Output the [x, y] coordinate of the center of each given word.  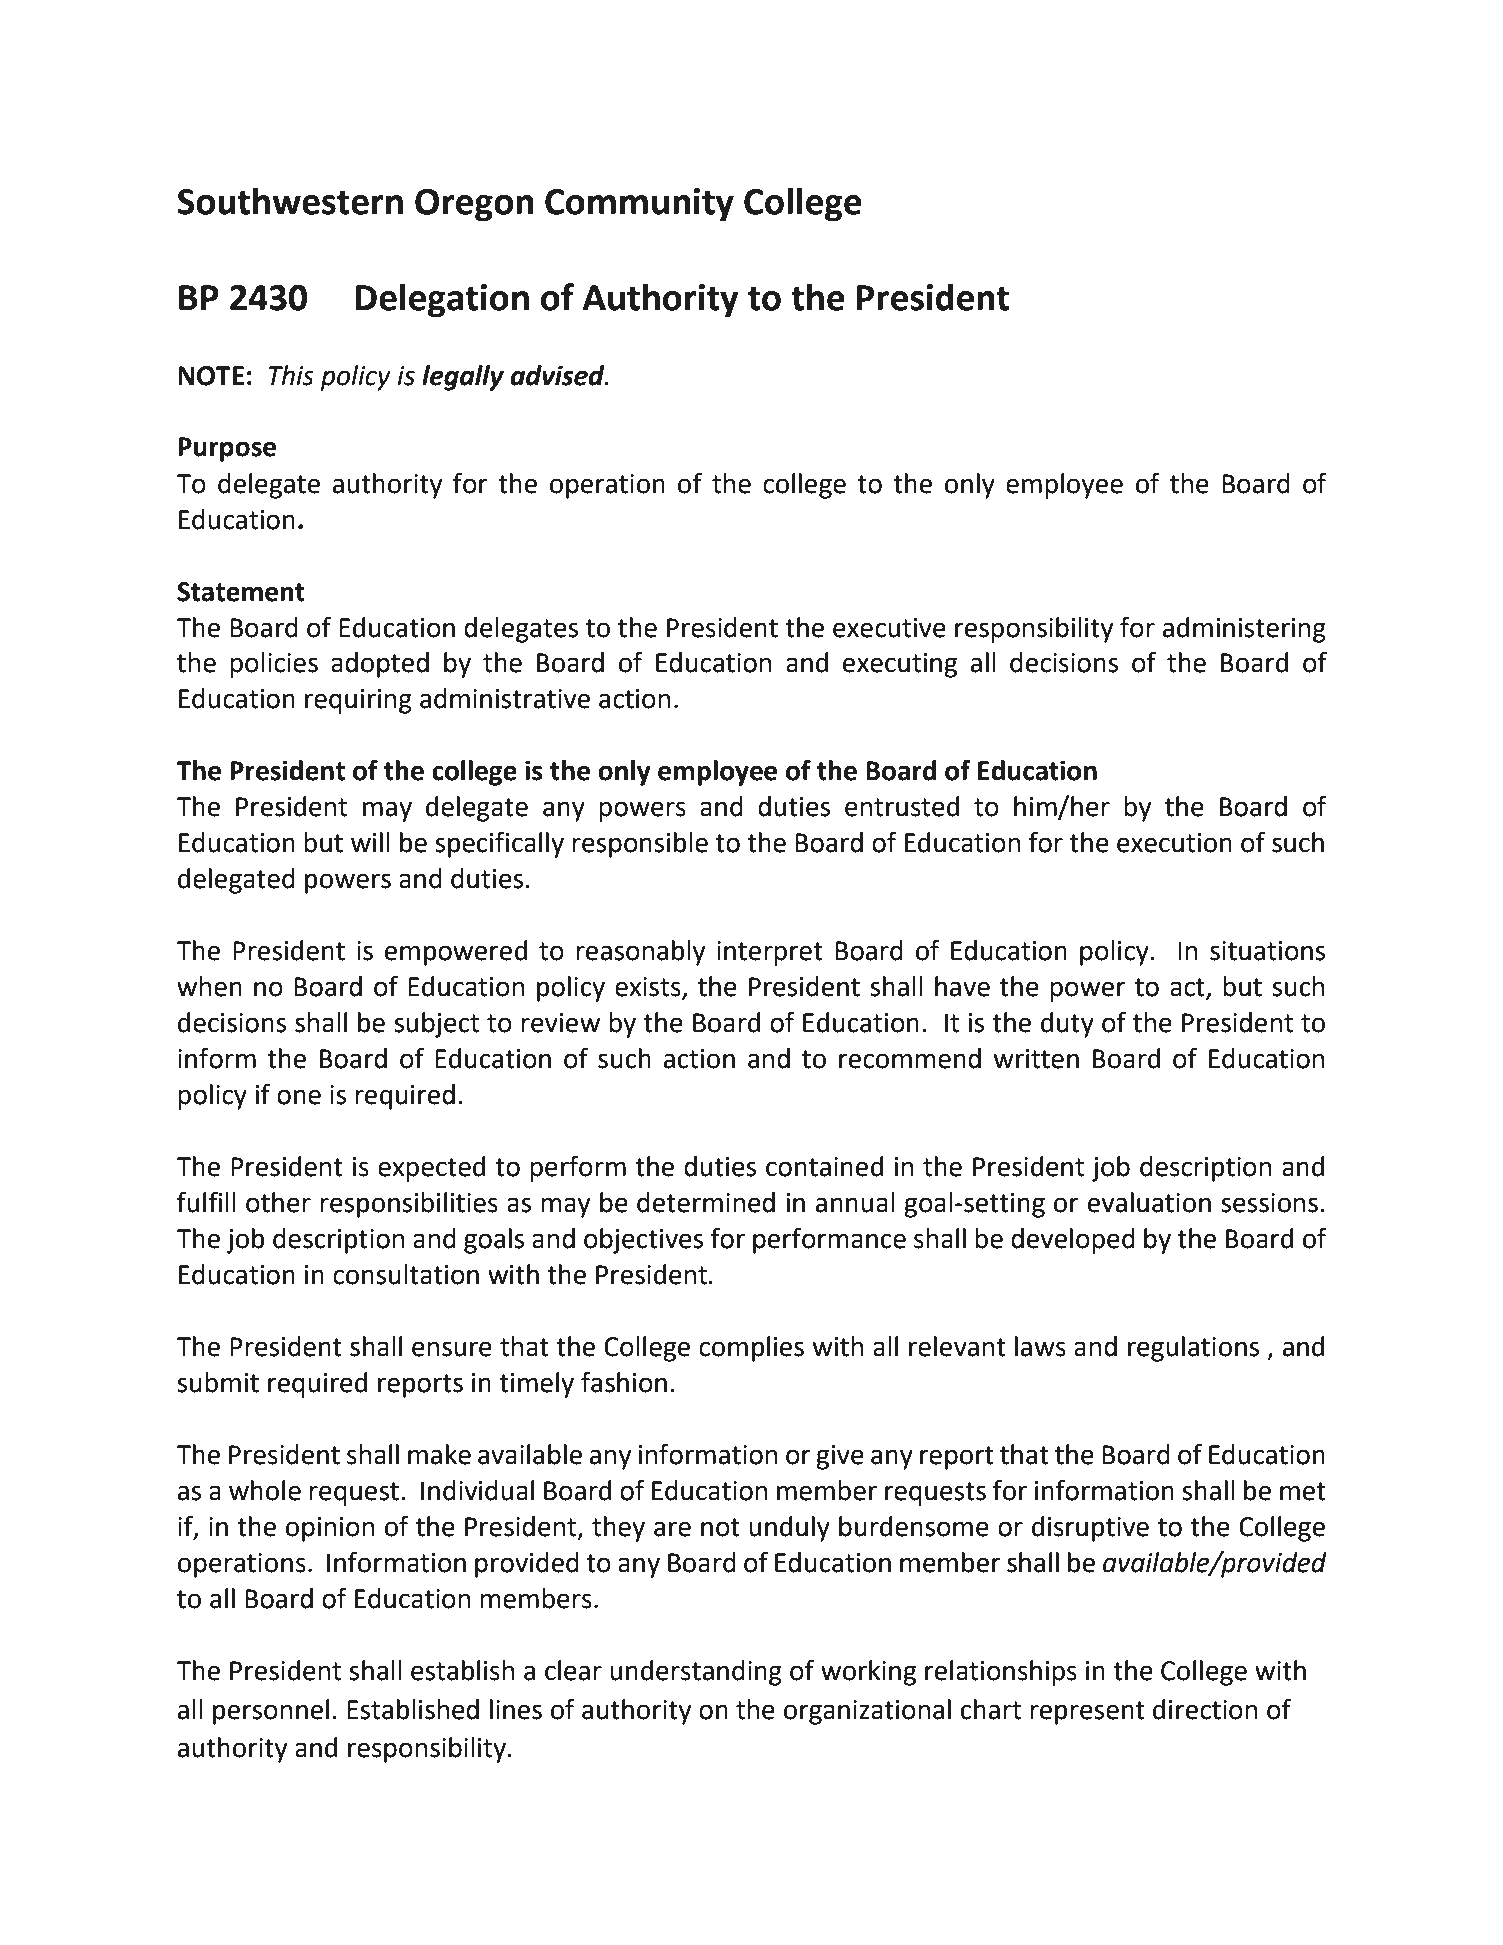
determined [706, 1202]
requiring [358, 701]
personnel [271, 1712]
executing [900, 665]
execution [1174, 843]
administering [1244, 630]
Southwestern [290, 201]
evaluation [1149, 1202]
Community [639, 205]
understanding [696, 1673]
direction [1205, 1709]
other [278, 1202]
